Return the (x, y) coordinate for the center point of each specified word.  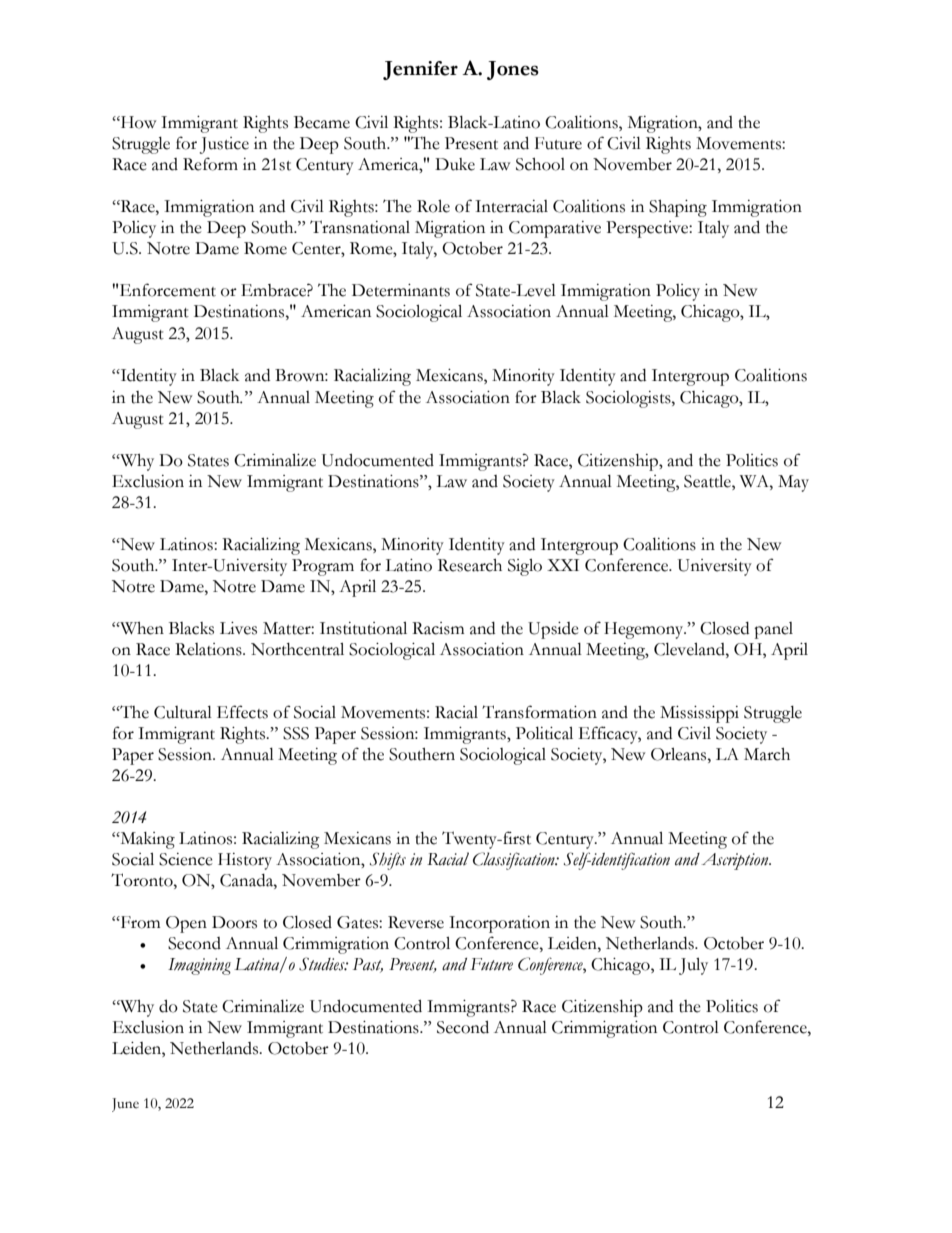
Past (368, 965)
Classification (515, 861)
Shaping (678, 208)
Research (470, 565)
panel (773, 630)
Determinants (401, 290)
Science (186, 859)
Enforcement (168, 290)
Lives (238, 628)
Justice (224, 145)
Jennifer (420, 70)
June (125, 1105)
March (767, 754)
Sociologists (629, 399)
